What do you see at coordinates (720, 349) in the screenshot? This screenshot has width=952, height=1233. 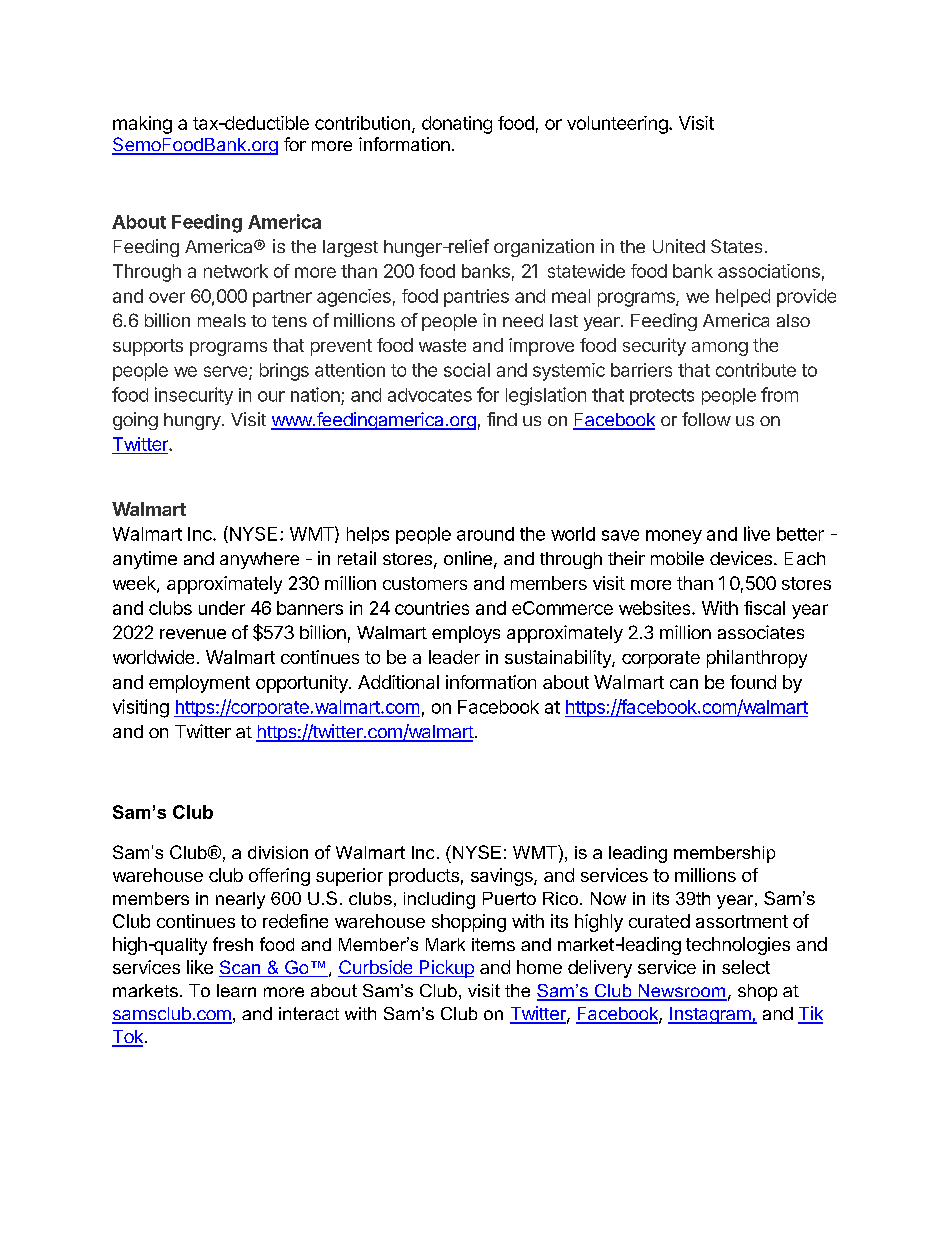 I see `among` at bounding box center [720, 349].
